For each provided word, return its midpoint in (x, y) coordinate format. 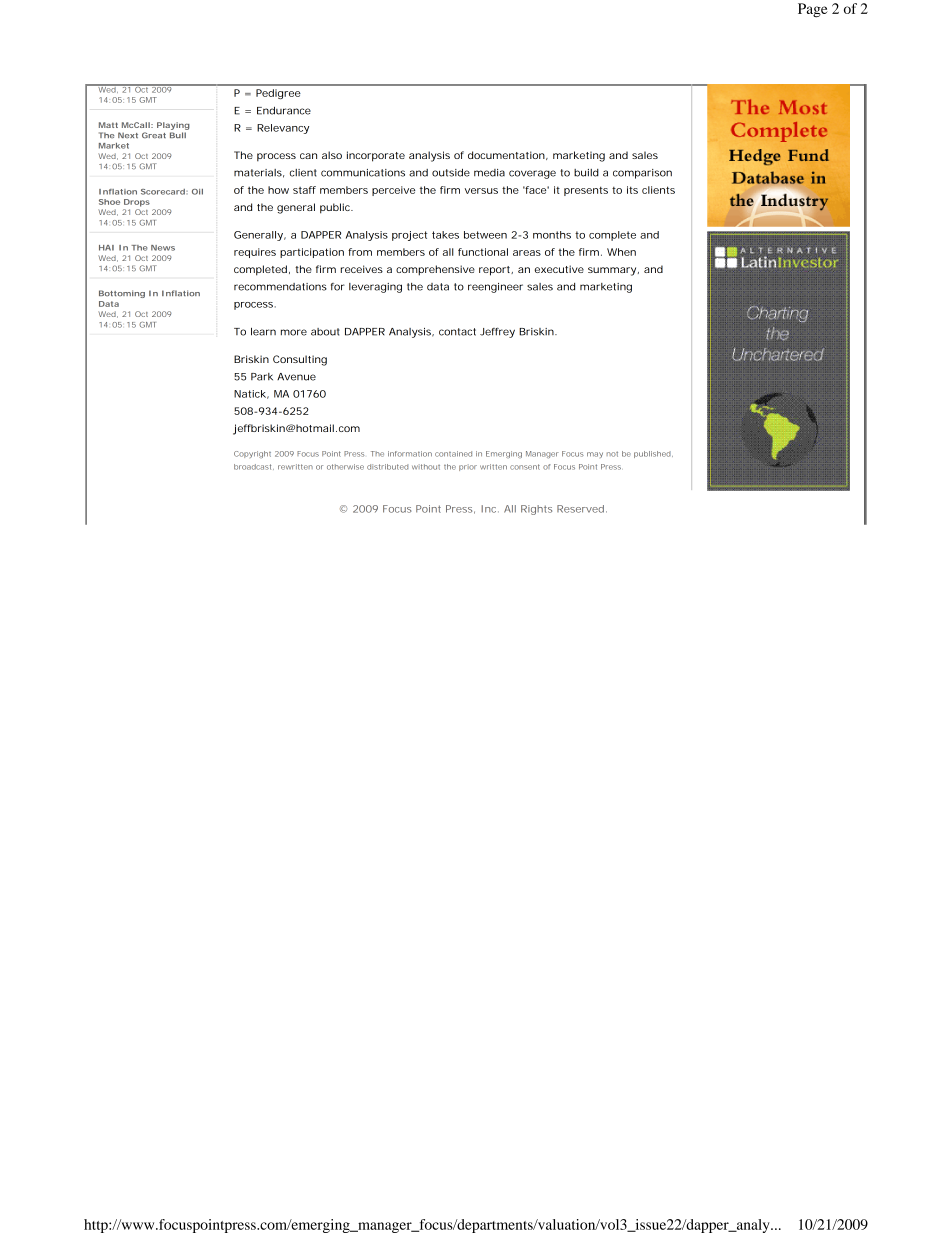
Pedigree (278, 94)
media (489, 173)
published (652, 454)
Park (262, 377)
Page (813, 10)
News (163, 248)
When (621, 252)
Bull (178, 135)
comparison (642, 174)
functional (483, 252)
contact (457, 332)
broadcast (254, 467)
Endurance (284, 111)
